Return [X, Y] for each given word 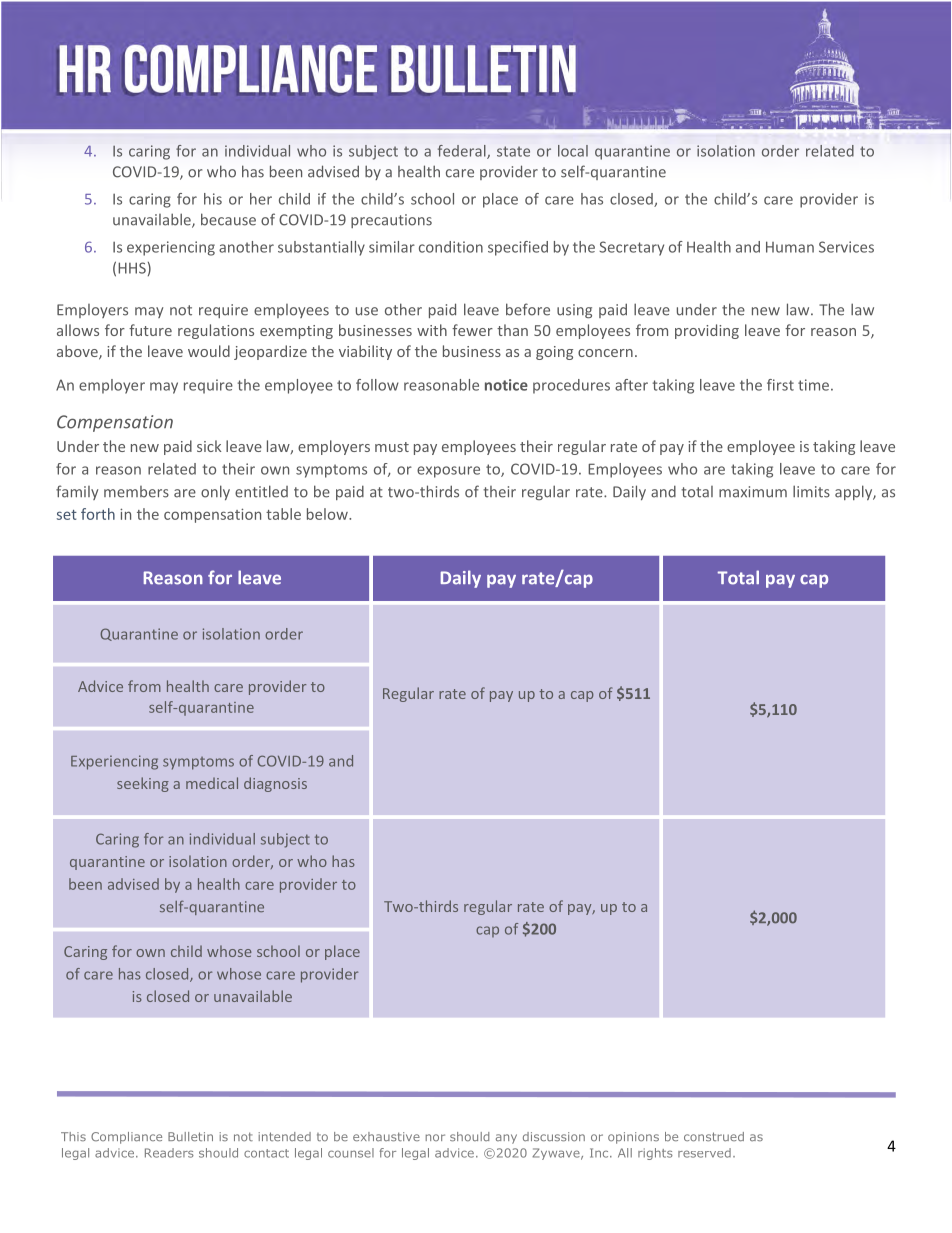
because [228, 219]
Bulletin [190, 1136]
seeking [143, 784]
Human [790, 247]
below [328, 514]
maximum [753, 492]
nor [435, 1137]
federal [463, 152]
